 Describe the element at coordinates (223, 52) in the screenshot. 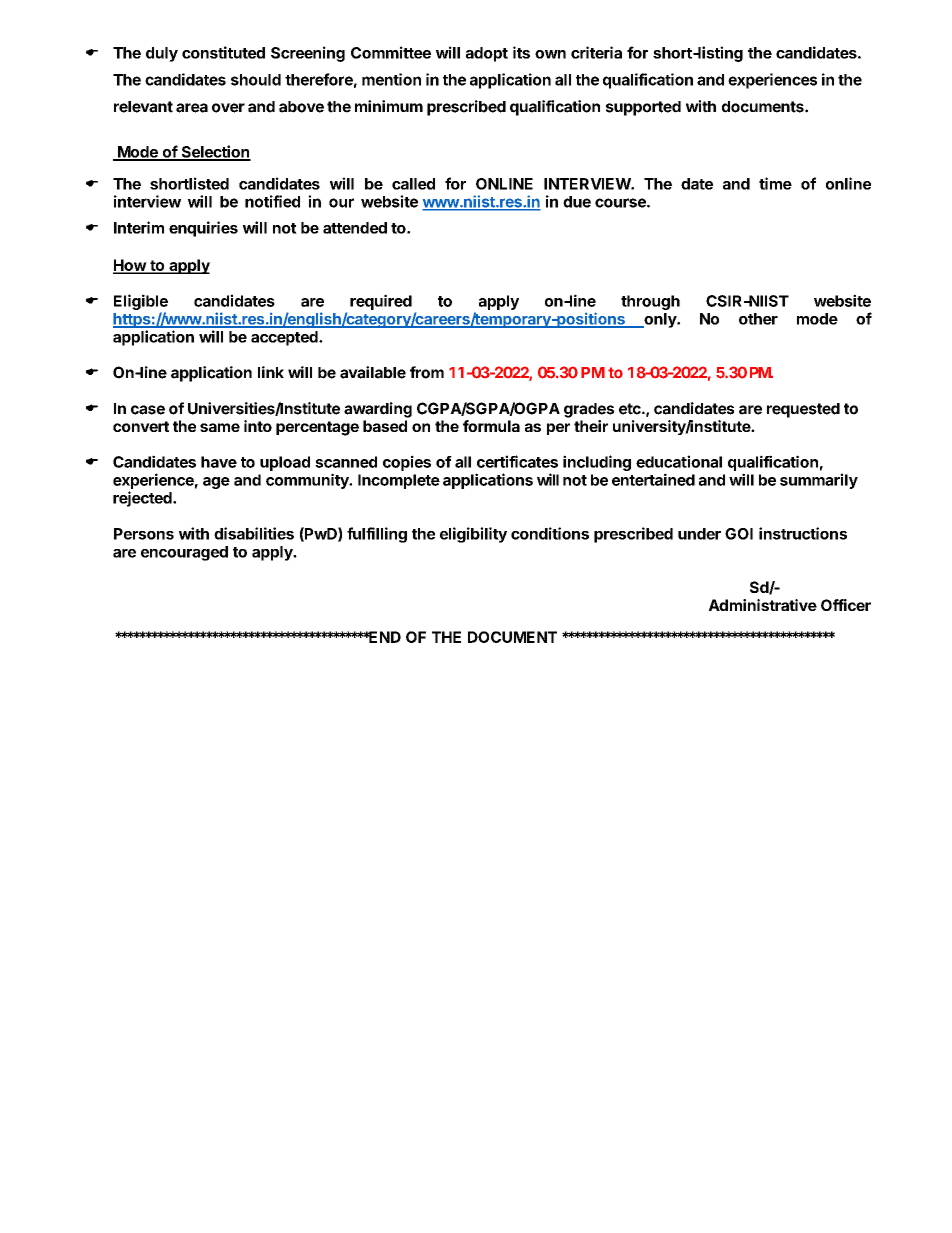

I see `constituted` at that location.
